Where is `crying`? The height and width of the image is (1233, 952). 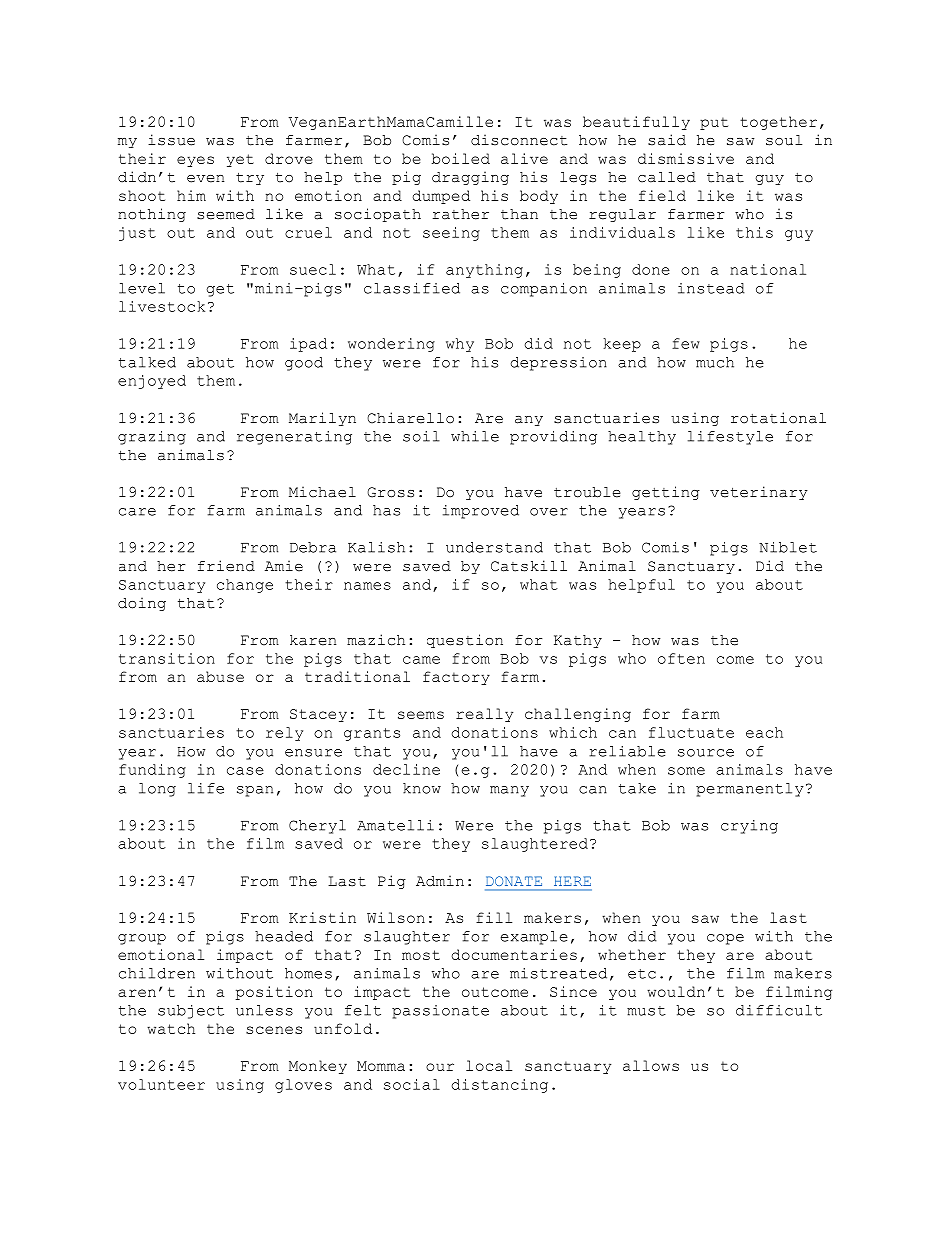 crying is located at coordinates (749, 827).
